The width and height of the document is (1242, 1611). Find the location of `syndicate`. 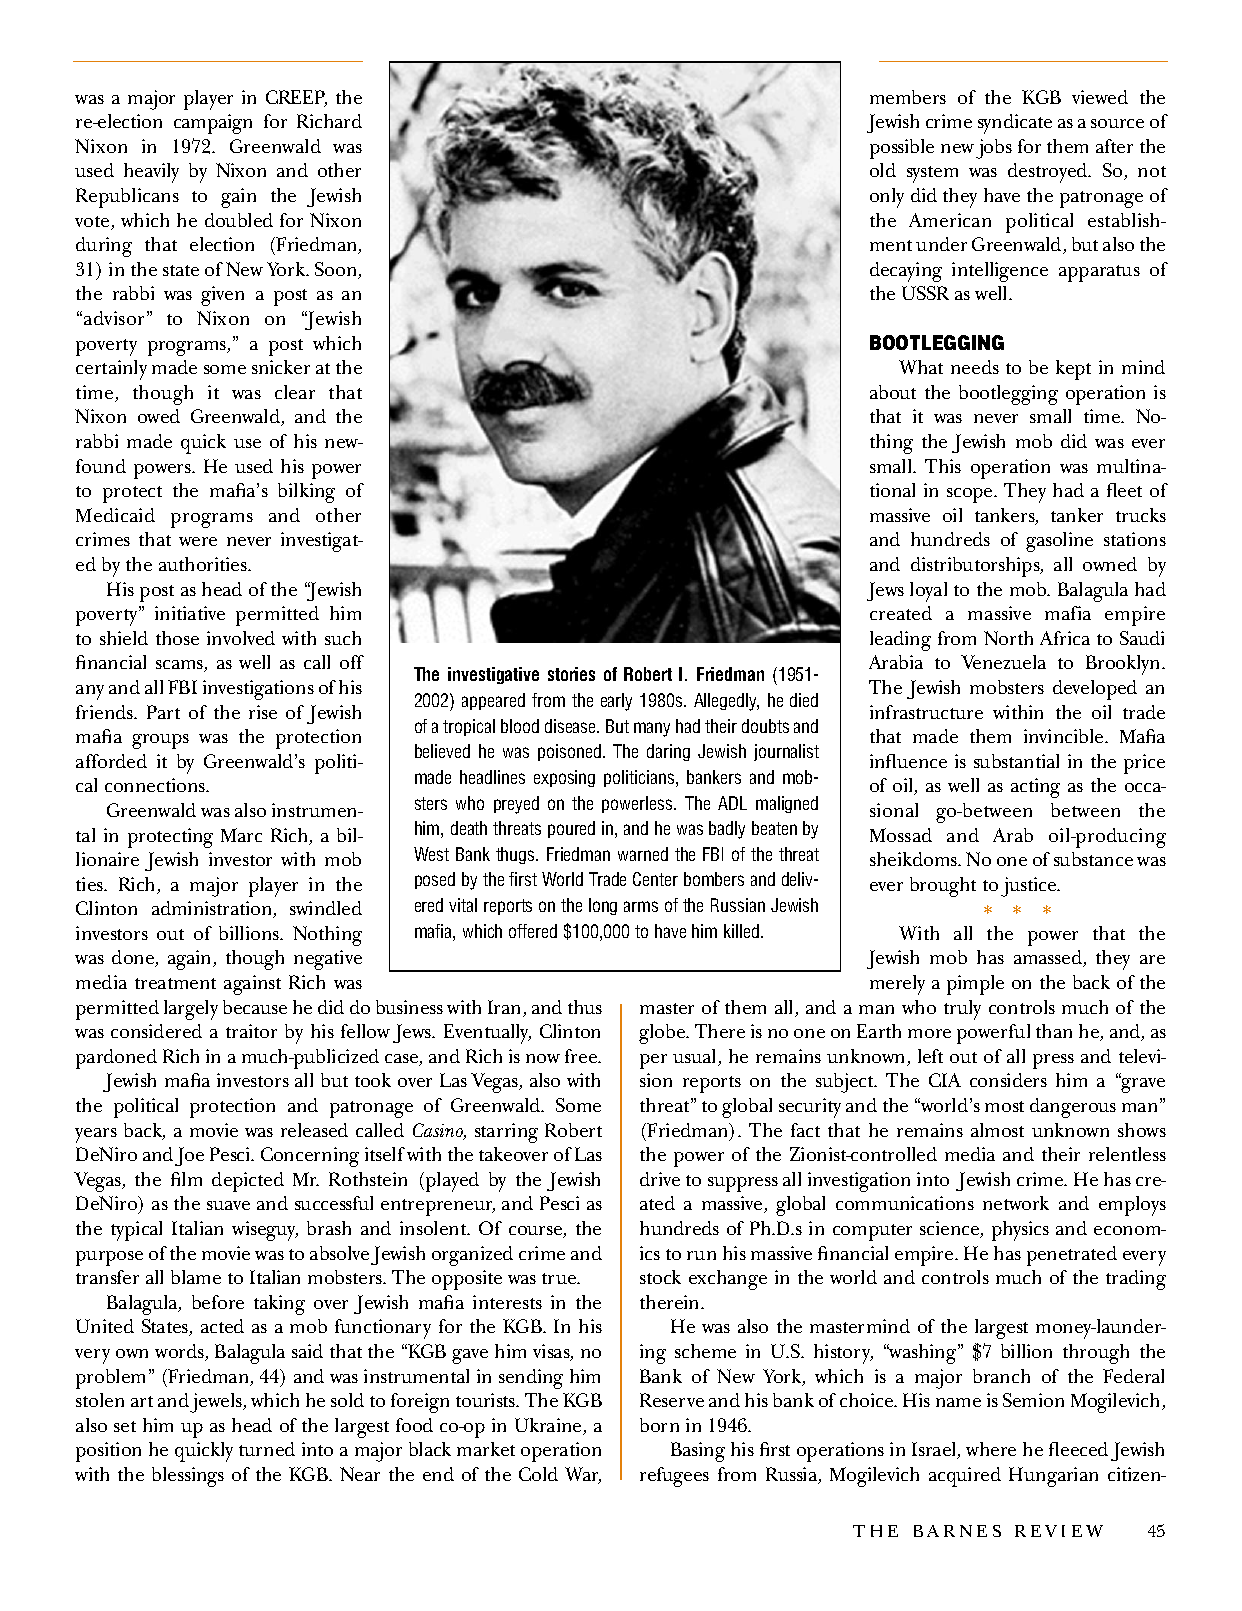

syndicate is located at coordinates (1015, 124).
